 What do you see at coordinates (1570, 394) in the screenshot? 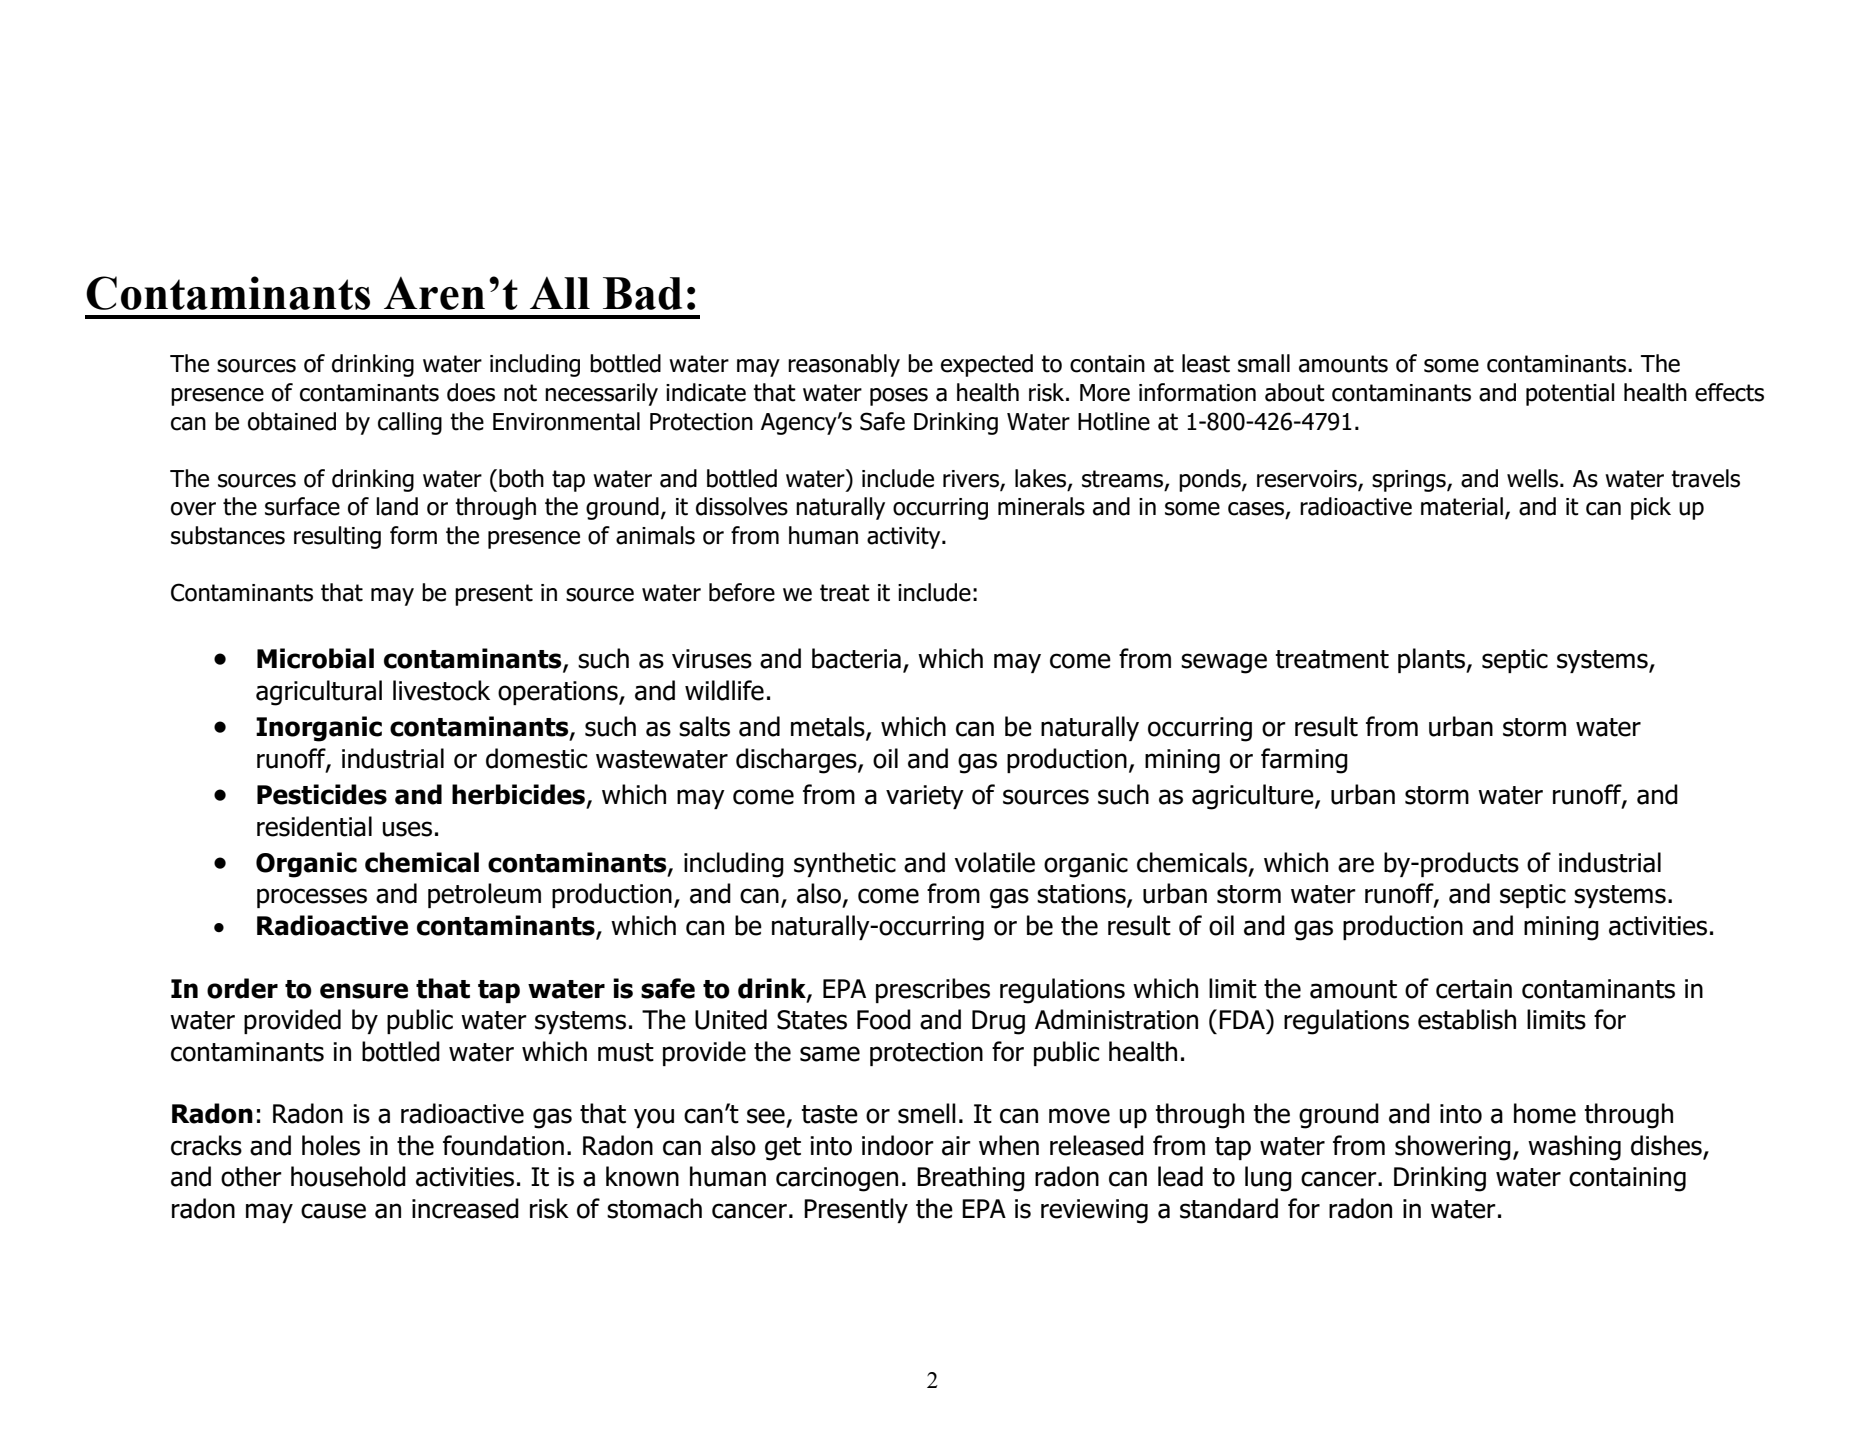
I see `potential` at bounding box center [1570, 394].
